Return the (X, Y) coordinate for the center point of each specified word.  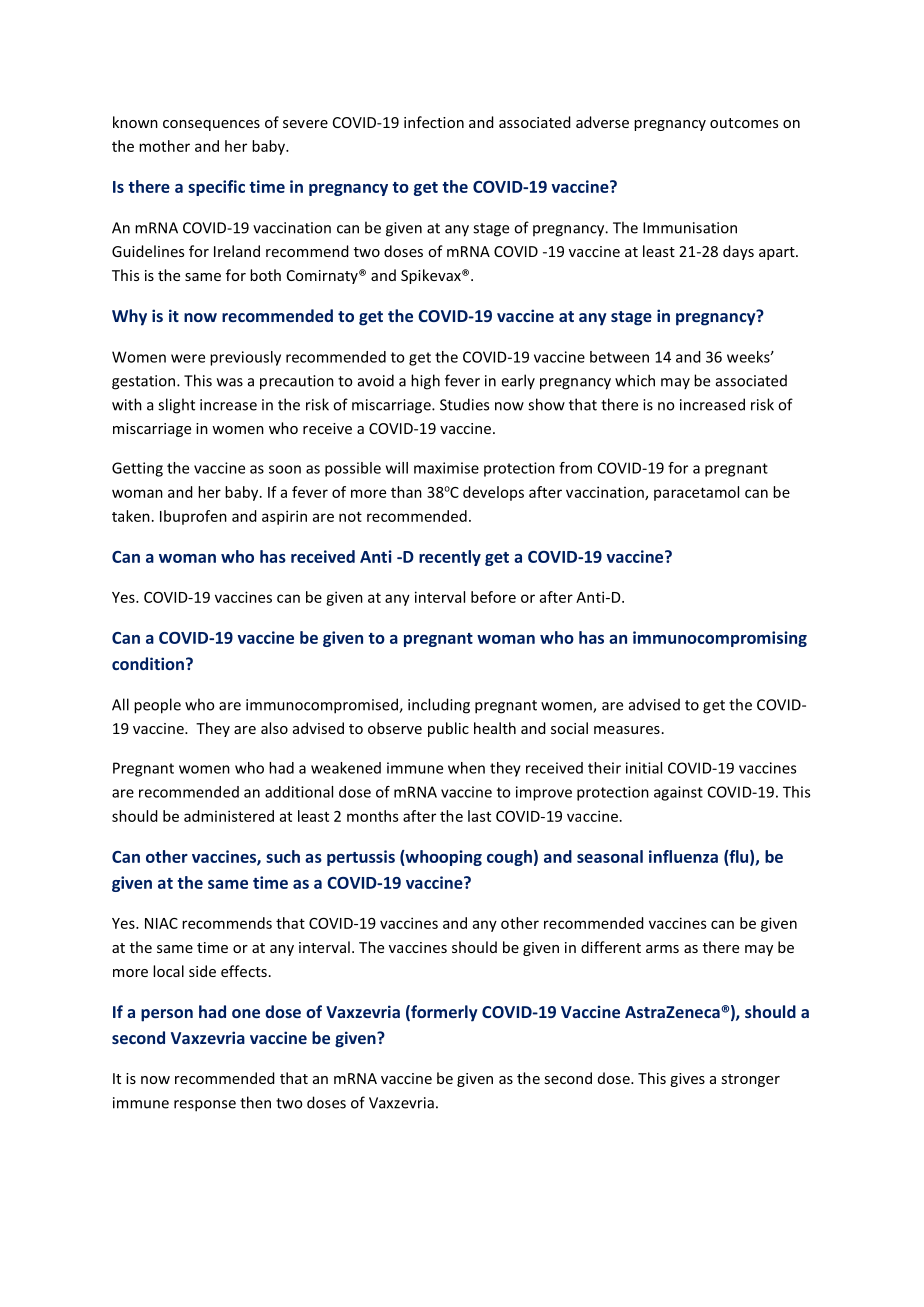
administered (229, 816)
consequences (211, 125)
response (205, 1106)
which (635, 380)
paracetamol (696, 493)
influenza (683, 856)
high (425, 382)
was (230, 382)
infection (434, 122)
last (479, 816)
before (493, 597)
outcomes (744, 123)
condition (148, 663)
